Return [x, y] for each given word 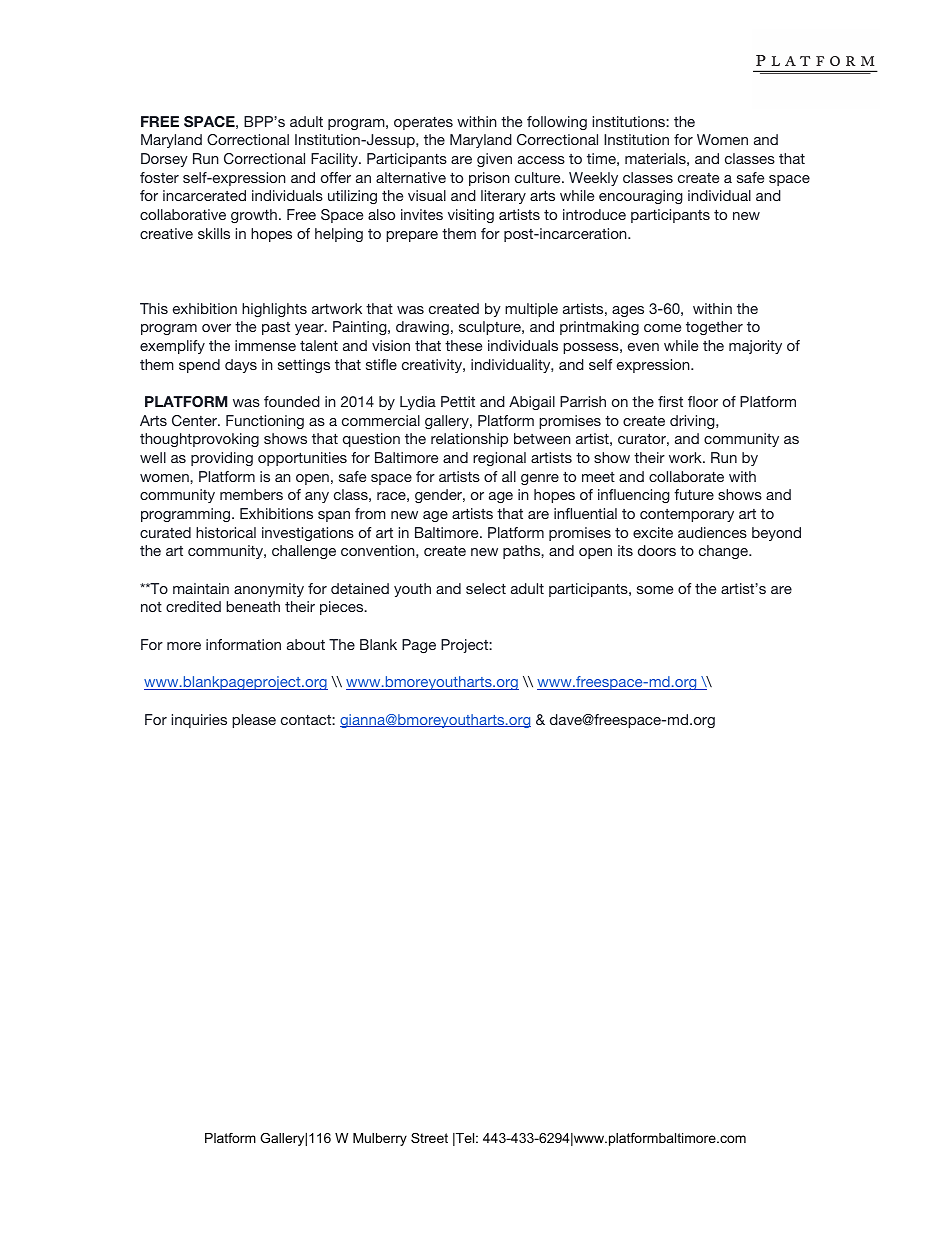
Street [429, 1138]
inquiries [199, 721]
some [655, 590]
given [494, 160]
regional [499, 459]
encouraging [641, 197]
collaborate [686, 476]
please [254, 721]
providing [222, 459]
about [306, 644]
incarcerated [204, 195]
